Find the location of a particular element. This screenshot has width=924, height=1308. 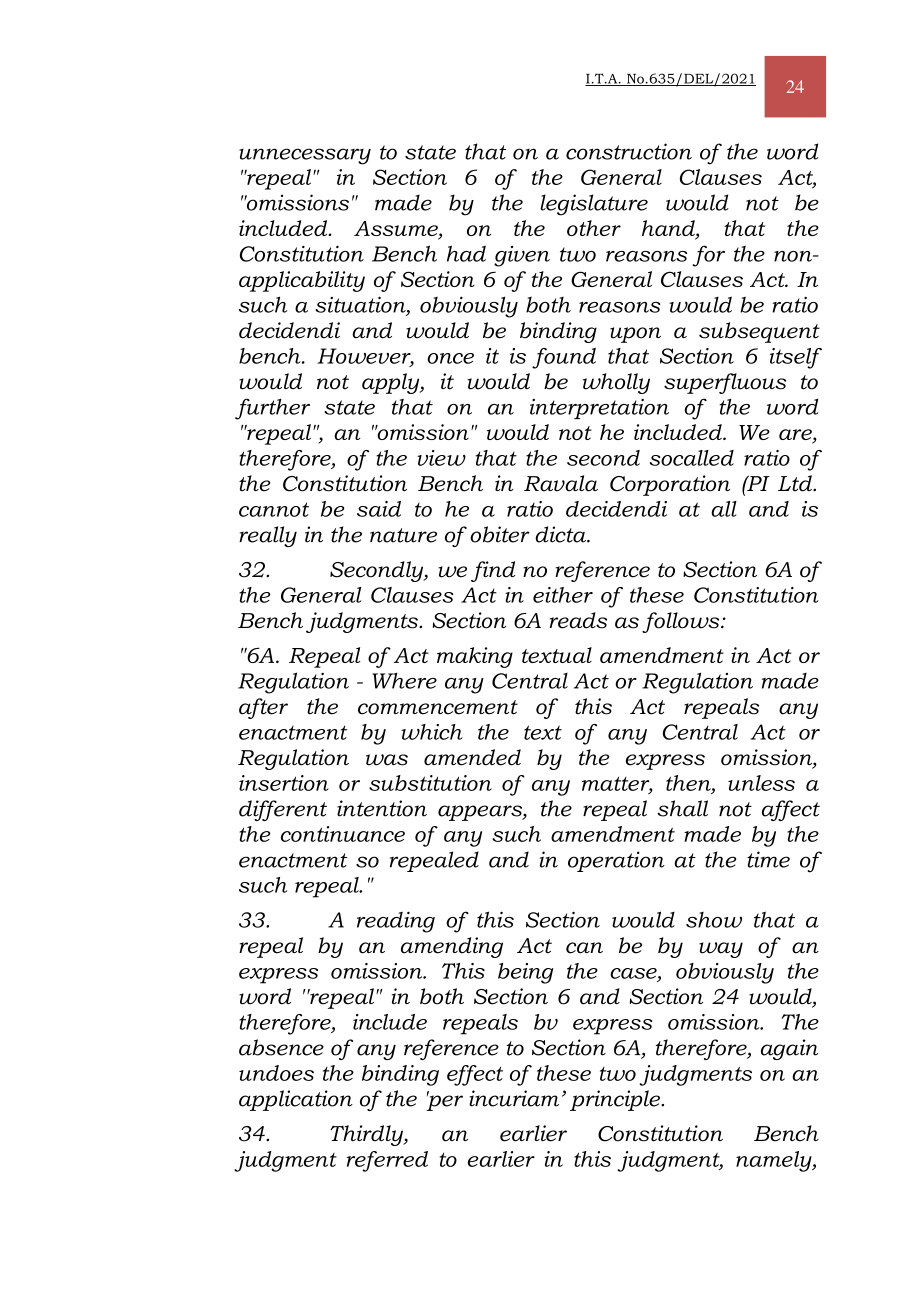

application is located at coordinates (296, 1100).
